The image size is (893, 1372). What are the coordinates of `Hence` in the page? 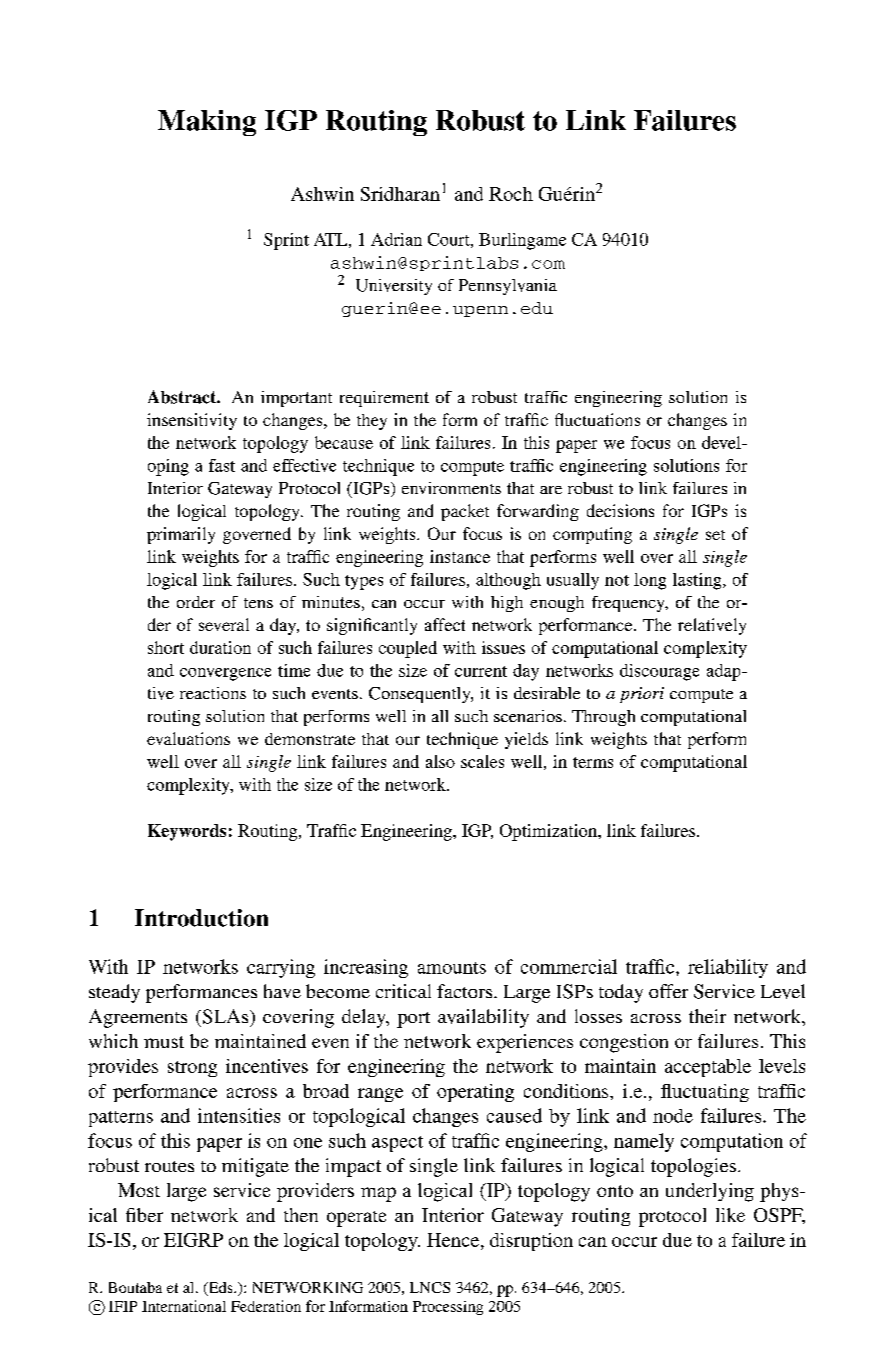 It's located at (454, 1240).
